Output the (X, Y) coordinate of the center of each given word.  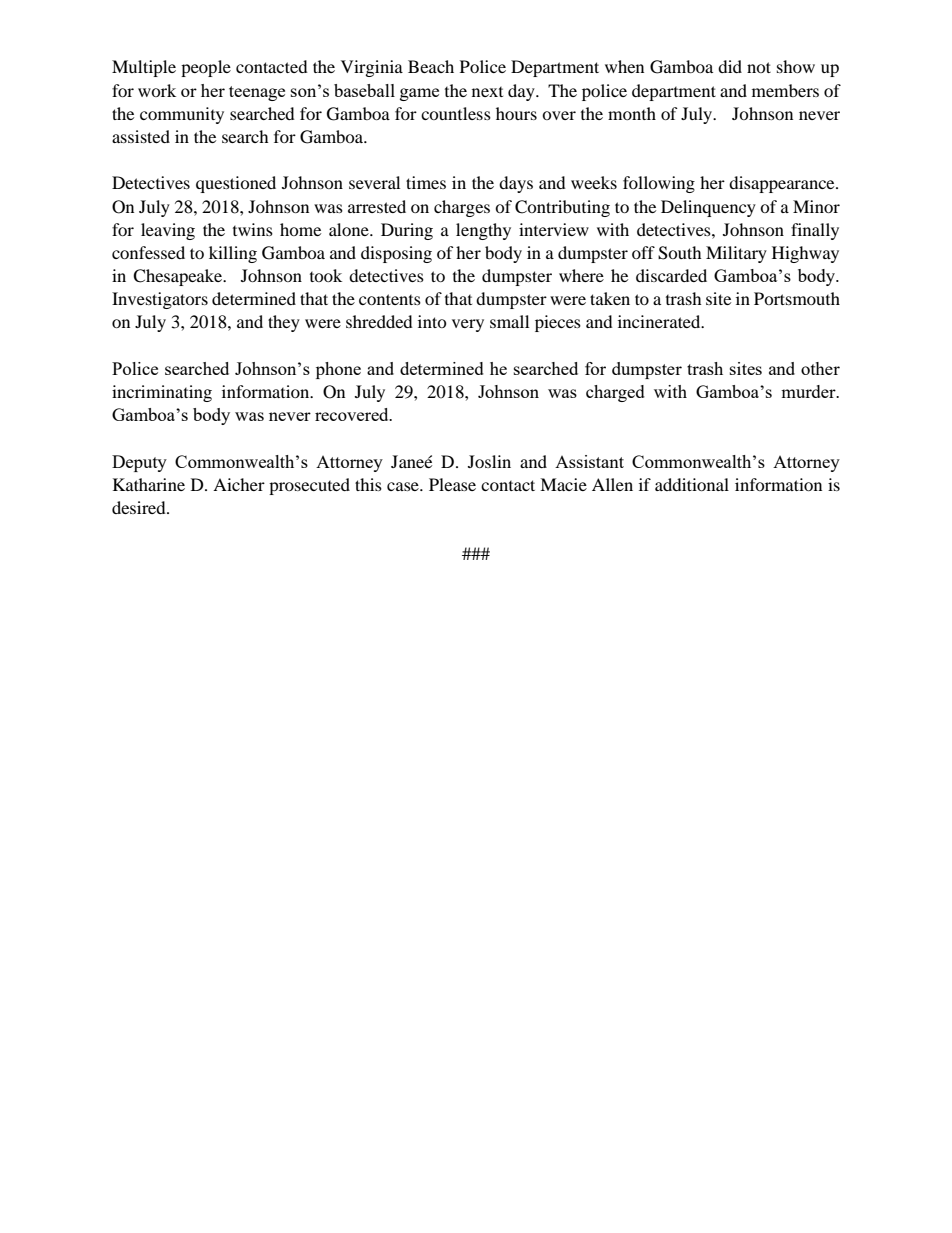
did (730, 66)
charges (462, 208)
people (206, 68)
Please (452, 484)
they (284, 323)
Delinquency (708, 208)
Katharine (149, 484)
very (468, 325)
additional (692, 484)
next (487, 92)
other (820, 368)
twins (253, 229)
